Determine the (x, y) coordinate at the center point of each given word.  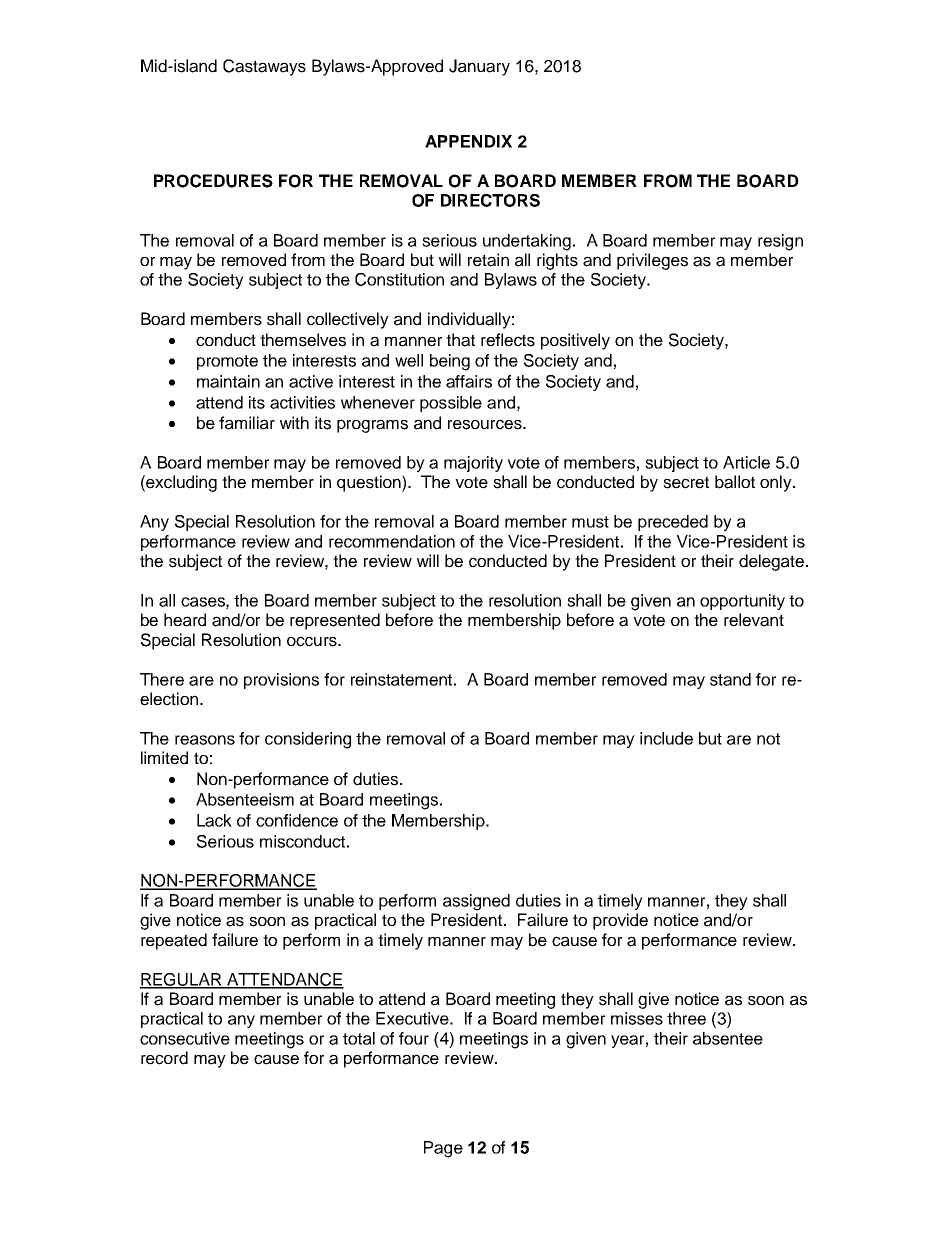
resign (780, 242)
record (164, 1058)
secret (686, 482)
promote (227, 362)
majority (473, 464)
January (479, 67)
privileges (652, 261)
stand (730, 679)
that (460, 340)
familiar (247, 423)
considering (308, 740)
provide (620, 921)
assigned (476, 902)
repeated (174, 941)
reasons (205, 740)
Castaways (264, 67)
